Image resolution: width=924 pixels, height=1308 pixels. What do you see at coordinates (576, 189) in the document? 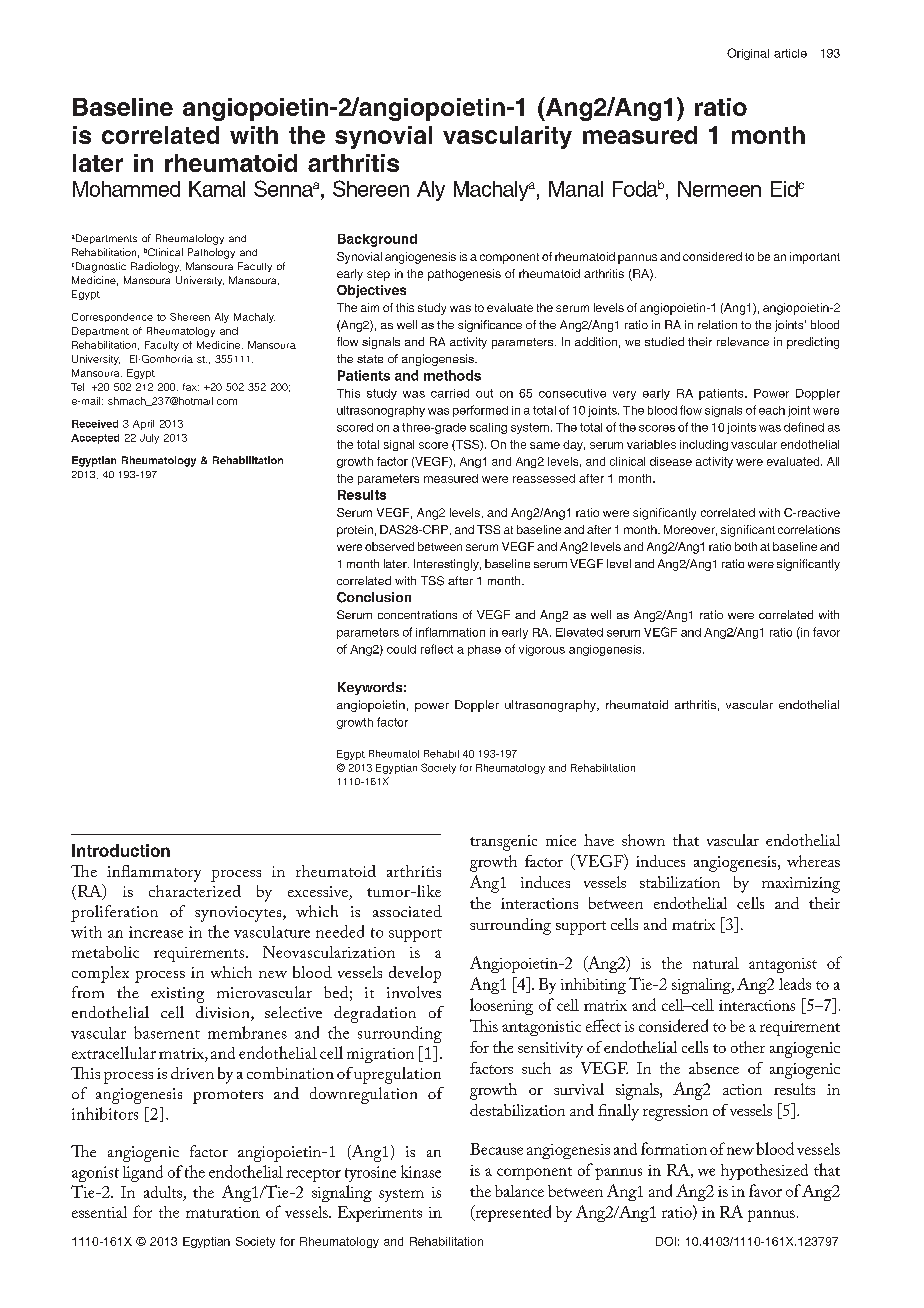
I see `Manal` at bounding box center [576, 189].
